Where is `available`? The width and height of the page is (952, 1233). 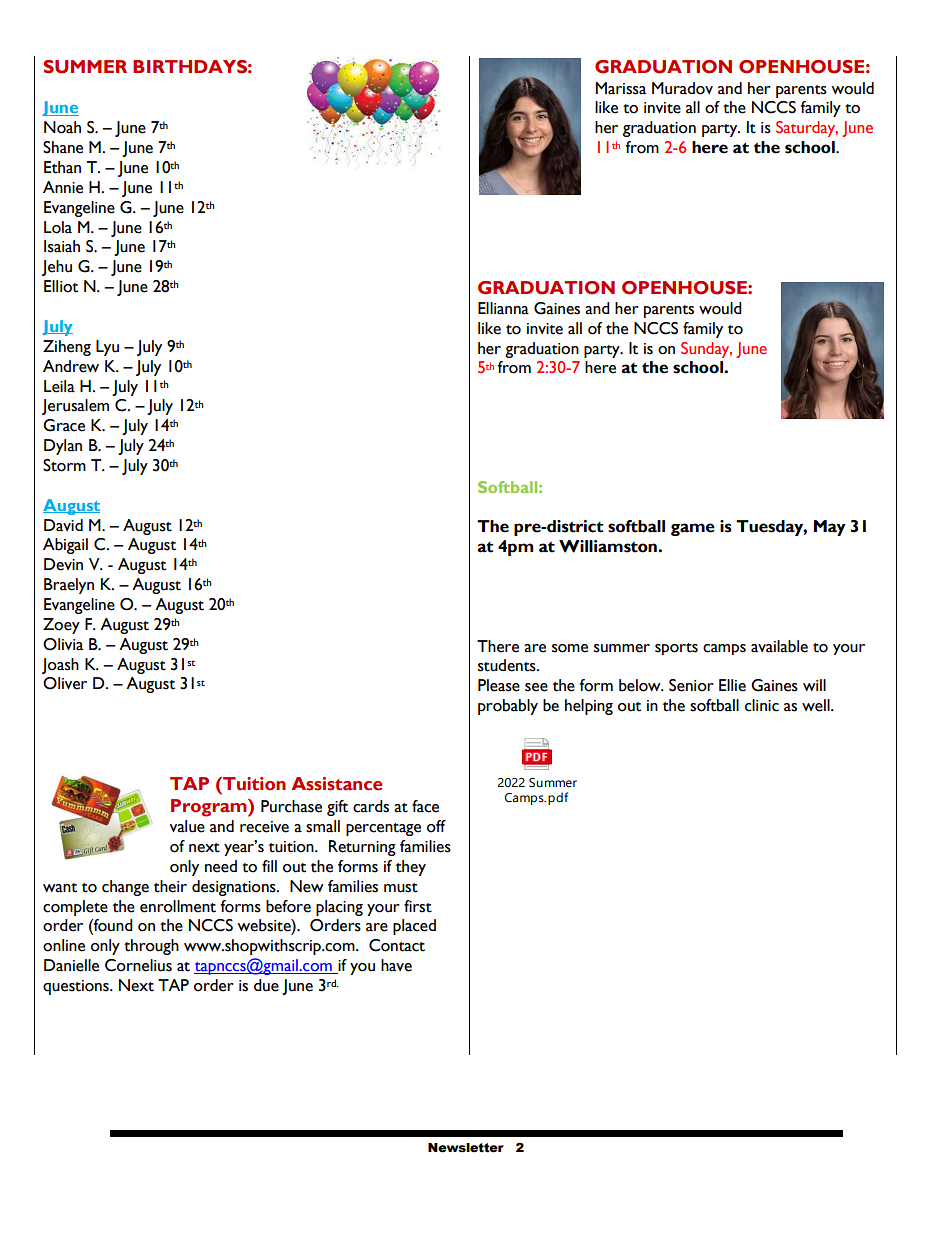
available is located at coordinates (779, 646).
